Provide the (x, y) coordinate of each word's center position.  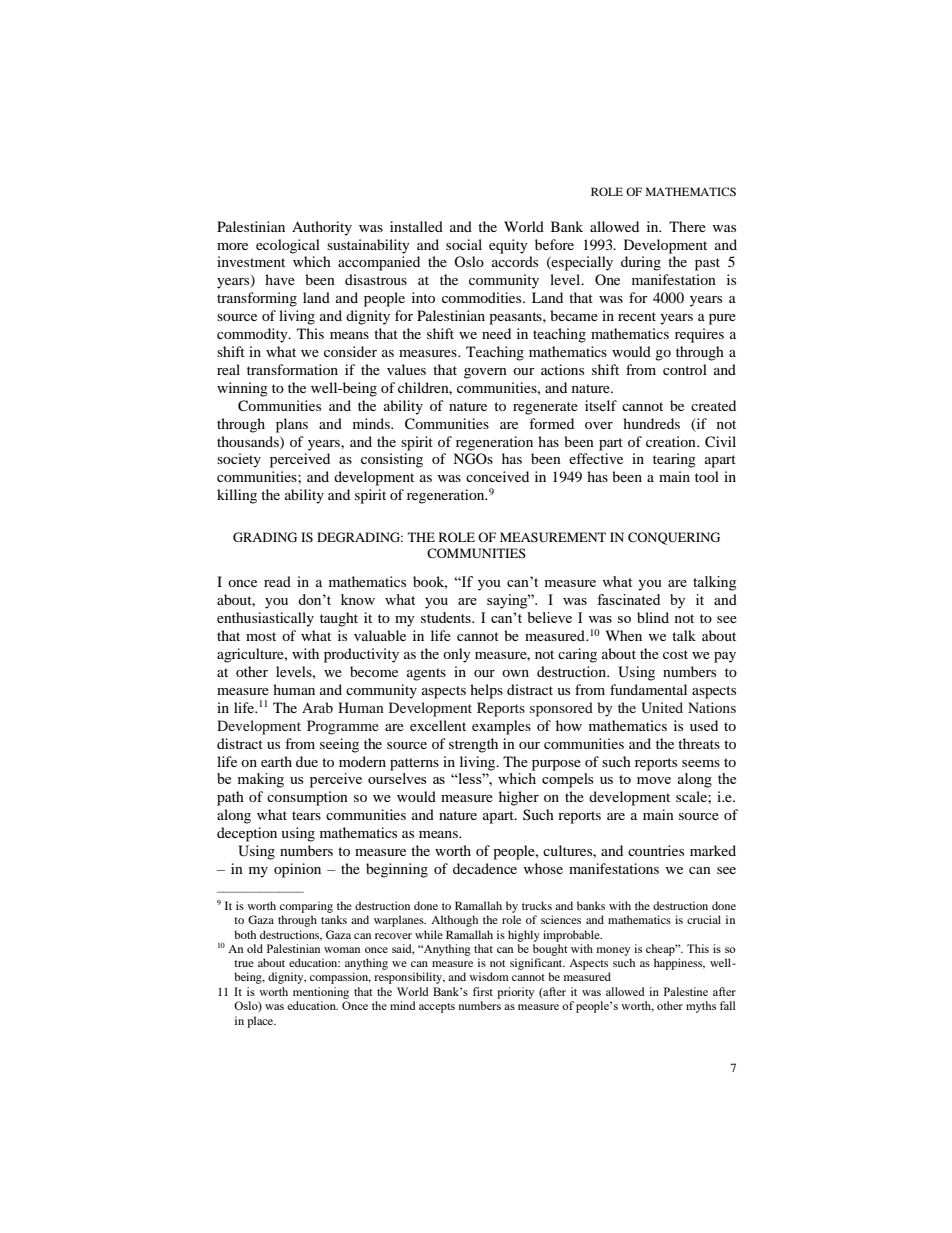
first (483, 991)
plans (292, 425)
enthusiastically (265, 619)
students (447, 617)
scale (692, 796)
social (464, 244)
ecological (288, 246)
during (641, 263)
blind (653, 617)
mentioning (321, 993)
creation (672, 441)
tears (306, 815)
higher (519, 798)
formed (551, 423)
